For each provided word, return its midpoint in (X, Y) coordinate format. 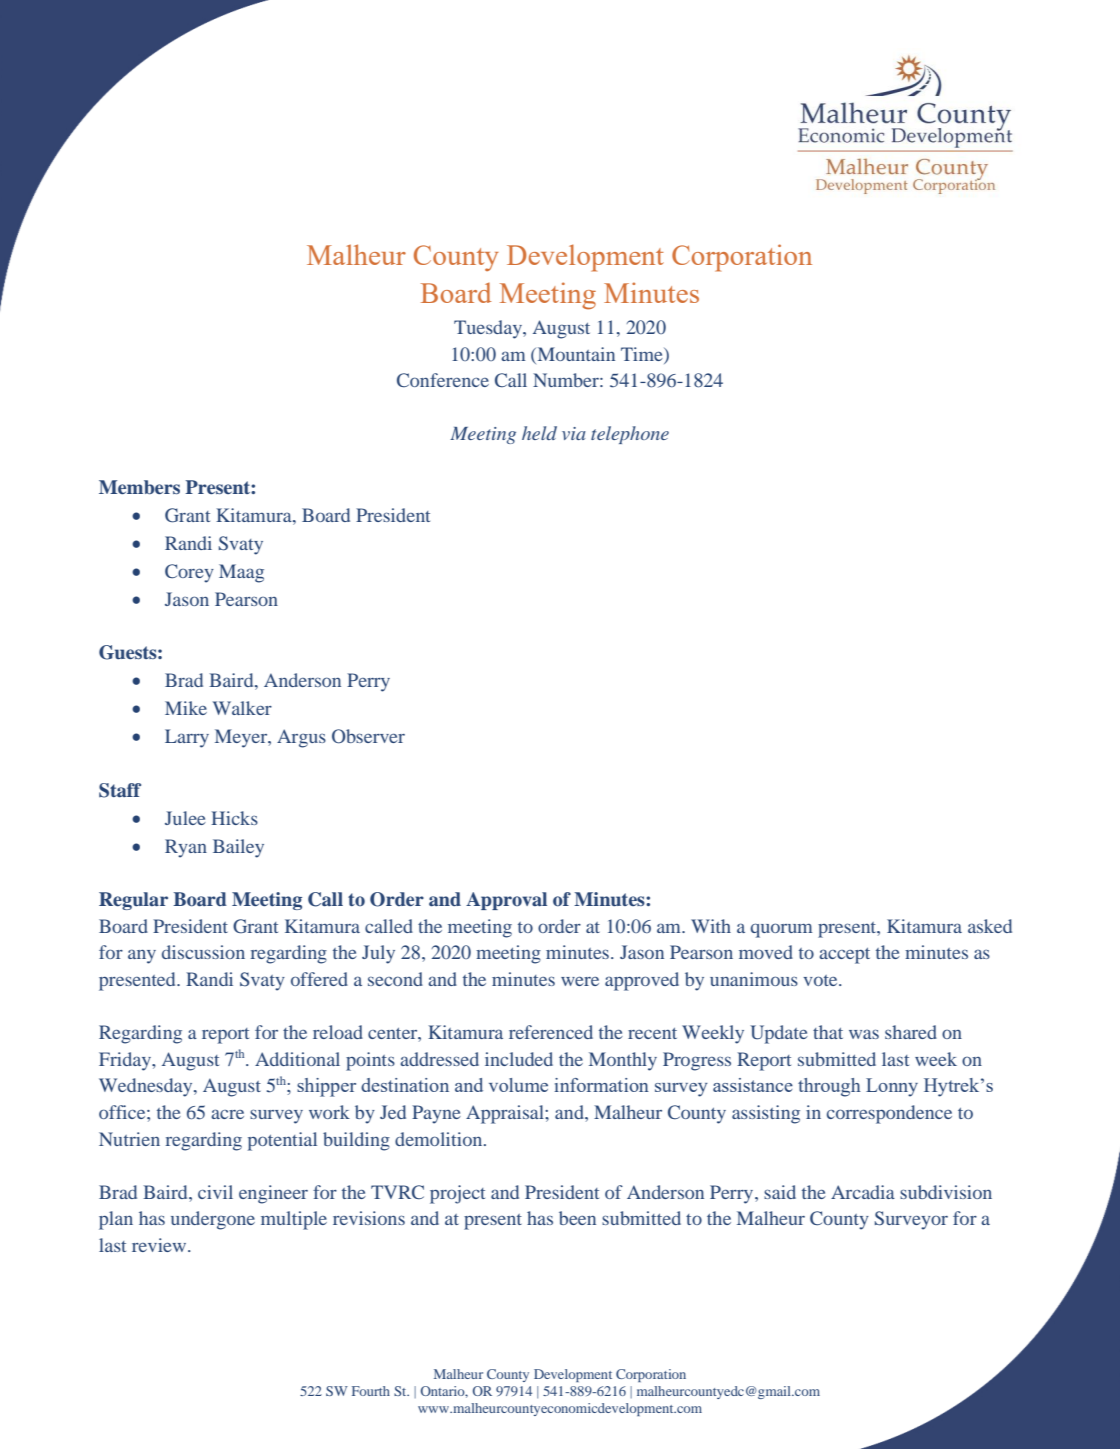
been (577, 1218)
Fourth (371, 1391)
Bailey (238, 848)
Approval (506, 901)
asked (990, 926)
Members (139, 487)
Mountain (575, 354)
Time (643, 354)
